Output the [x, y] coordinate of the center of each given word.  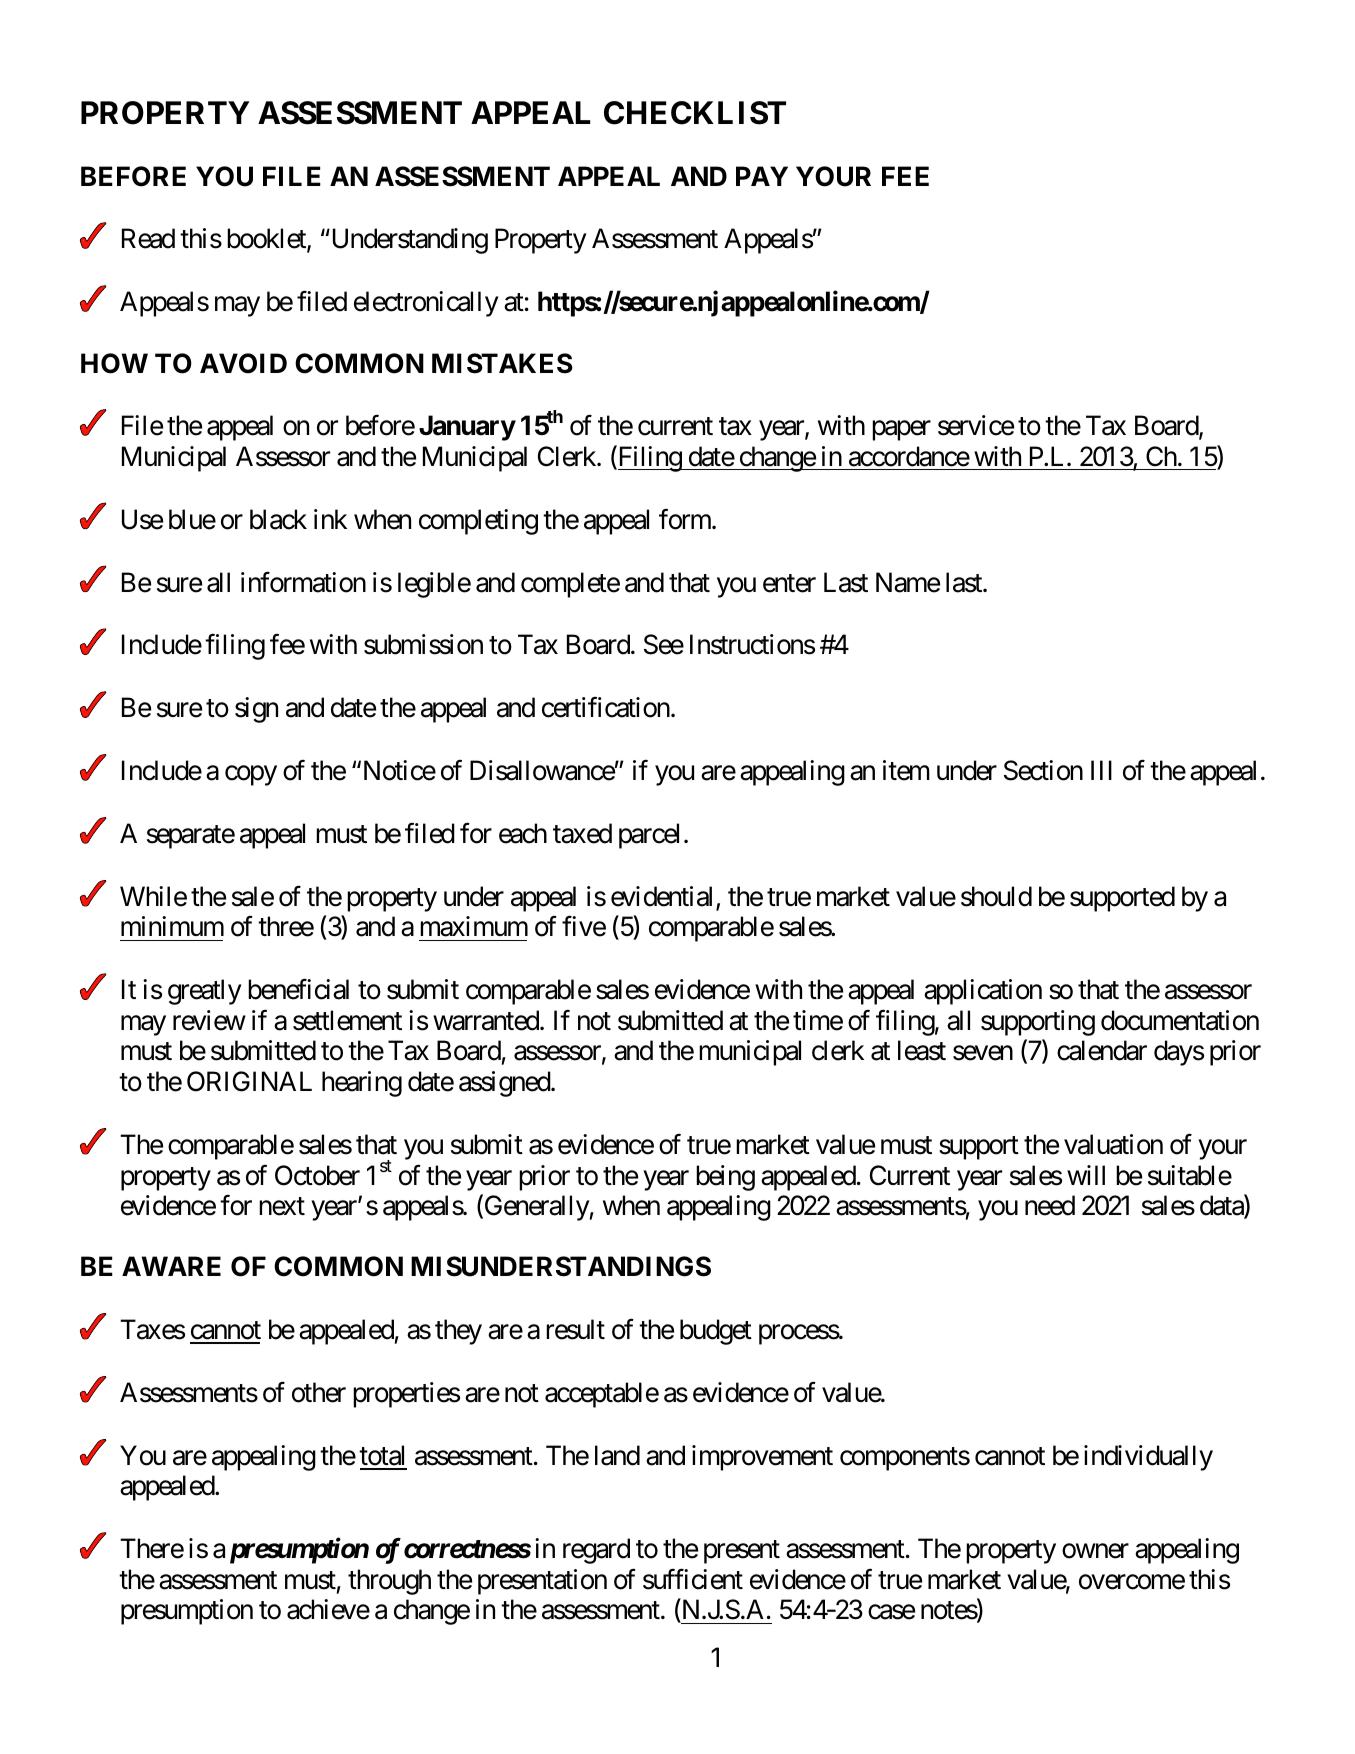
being [725, 1178]
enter [789, 583]
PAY [762, 176]
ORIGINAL [249, 1081]
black [278, 519]
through [389, 1582]
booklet [267, 239]
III [1101, 770]
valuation [1113, 1144]
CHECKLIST [695, 113]
